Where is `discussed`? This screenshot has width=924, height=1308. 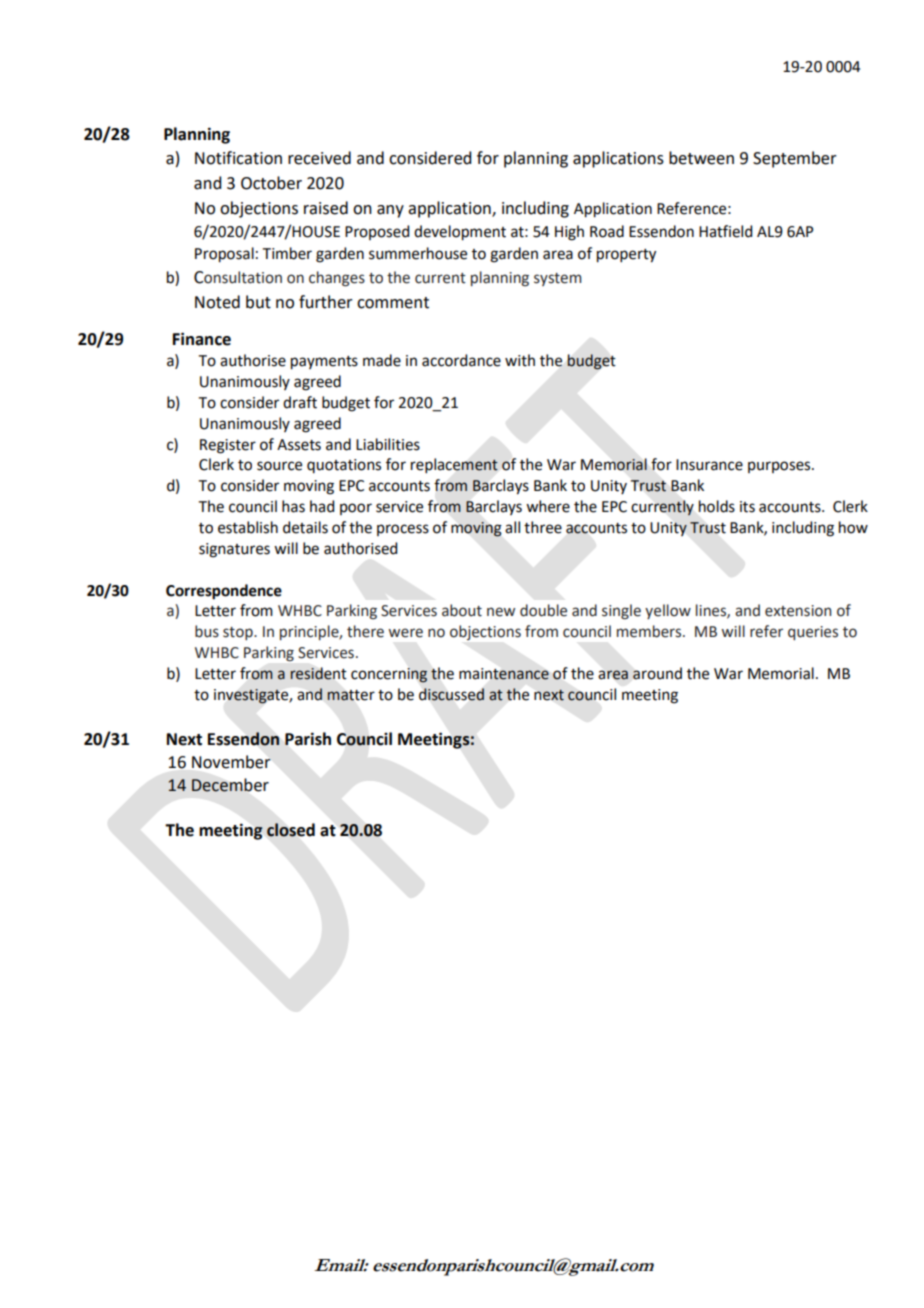
discussed is located at coordinates (451, 694).
